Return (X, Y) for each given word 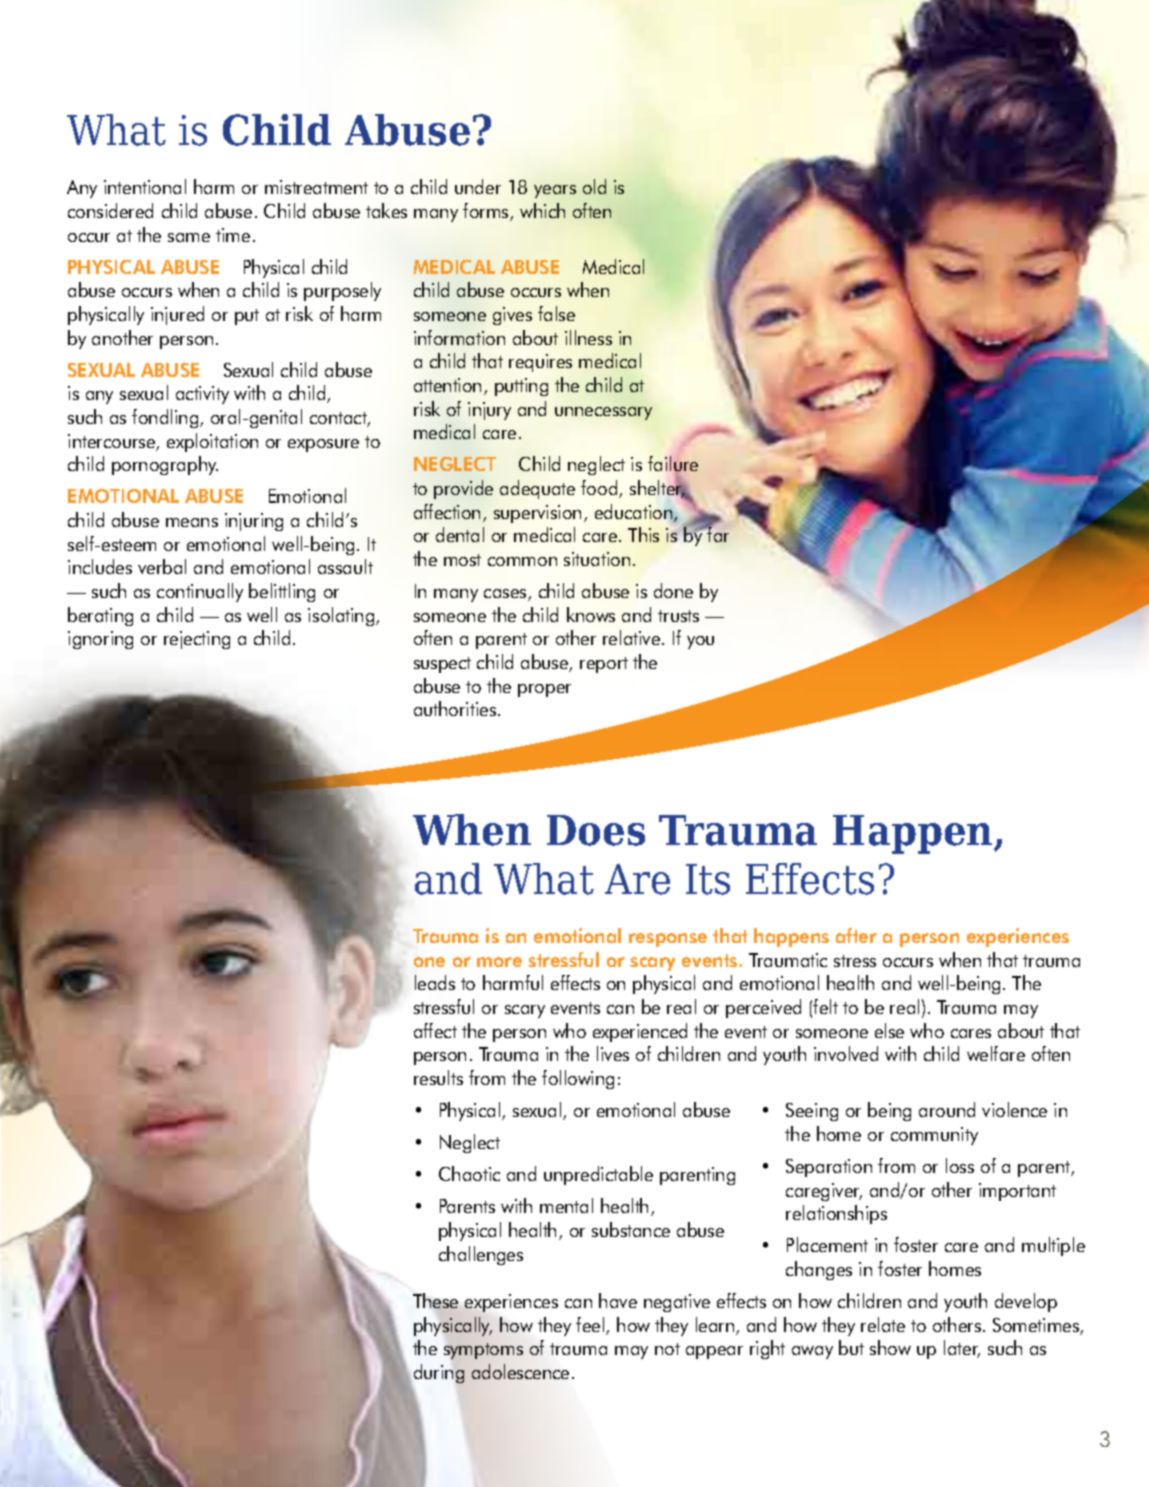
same (189, 237)
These (435, 1302)
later (962, 1349)
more (499, 962)
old (594, 186)
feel (591, 1326)
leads (435, 982)
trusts (678, 616)
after (856, 935)
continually (200, 592)
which (542, 210)
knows (591, 614)
